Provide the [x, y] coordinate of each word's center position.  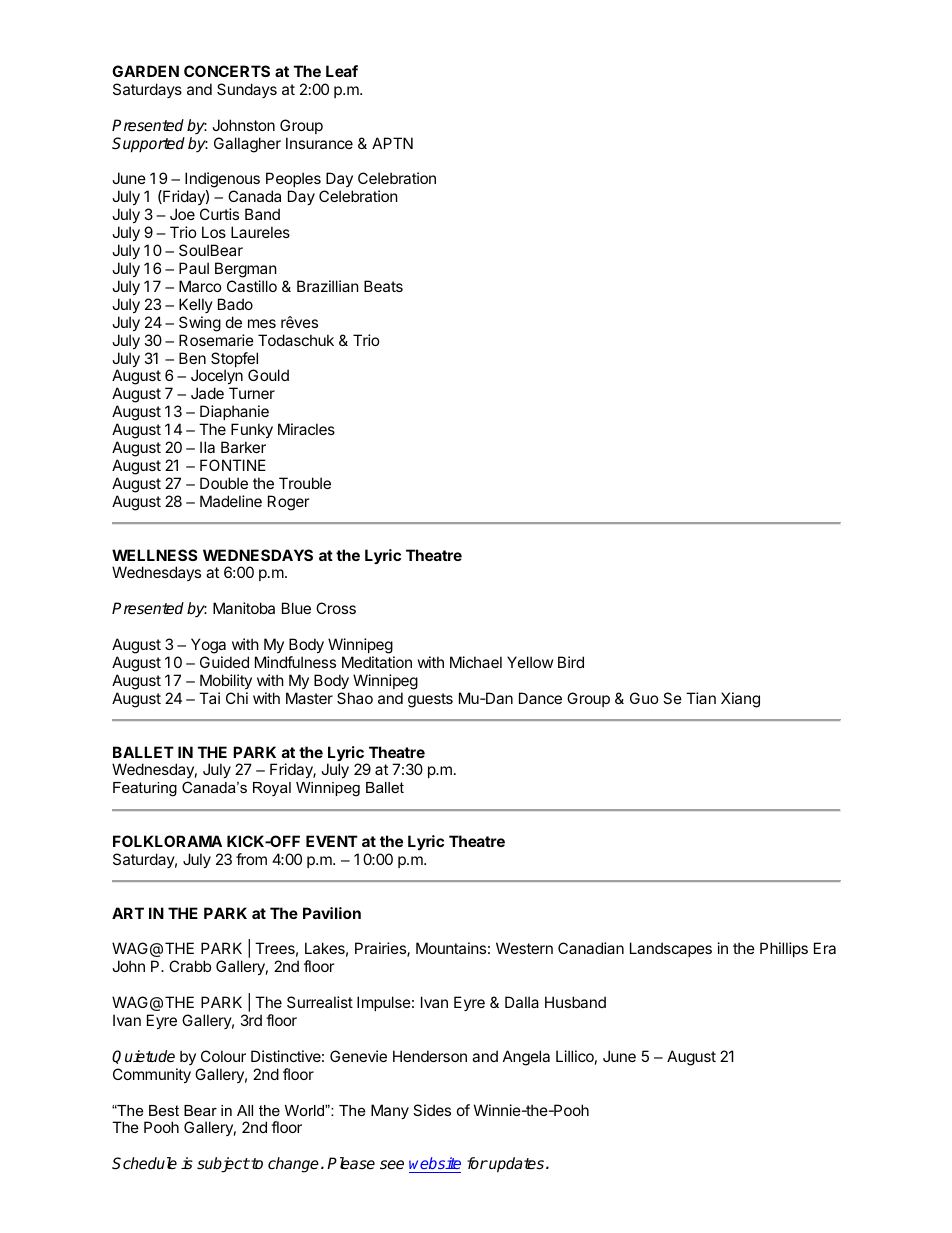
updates [515, 1165]
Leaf [342, 71]
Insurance [319, 143]
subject [223, 1165]
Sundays [247, 90]
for [477, 1163]
